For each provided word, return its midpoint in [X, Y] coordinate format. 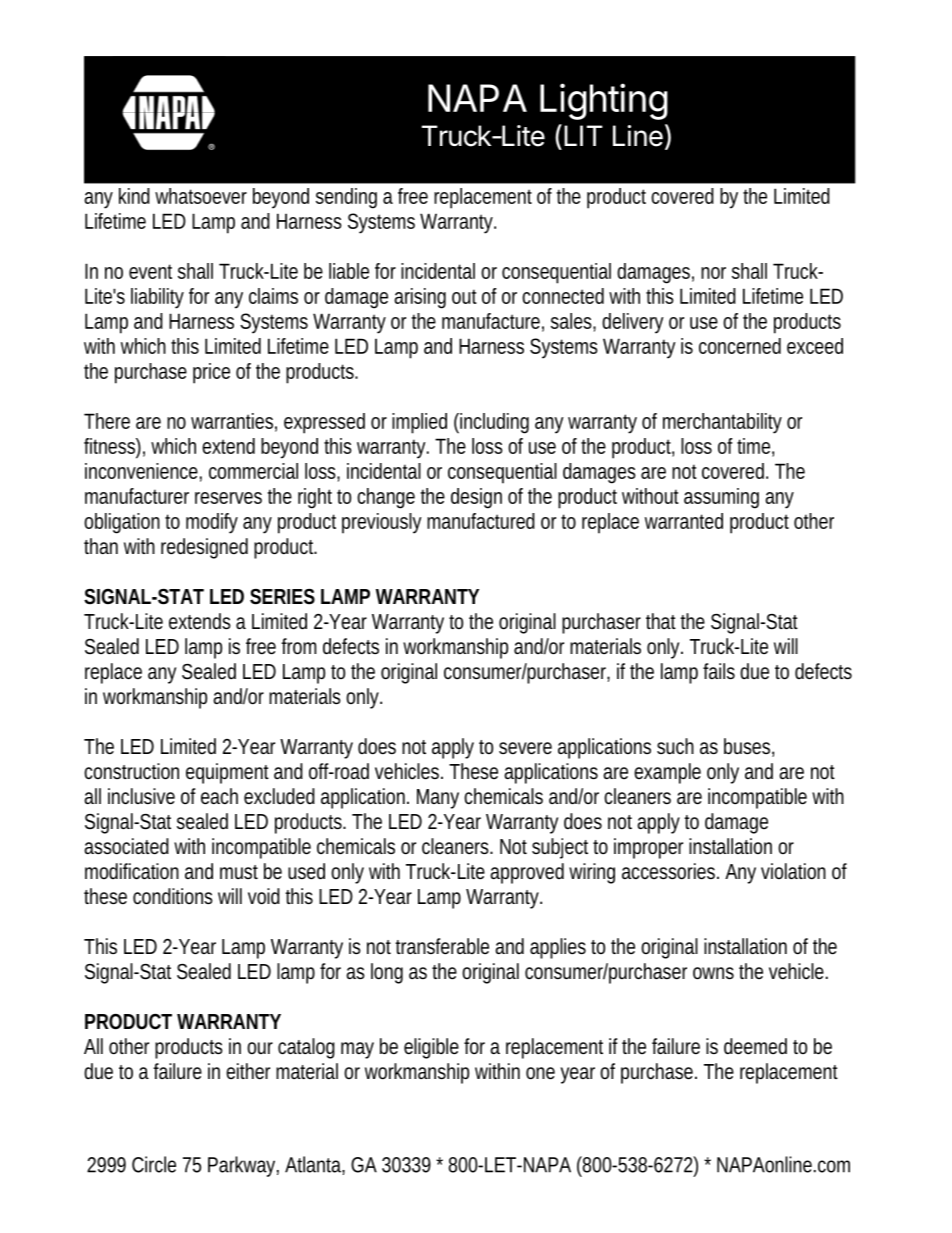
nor [713, 273]
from [298, 646]
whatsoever [201, 196]
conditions [173, 896]
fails [719, 671]
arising [420, 298]
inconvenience [141, 471]
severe [525, 748]
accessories [670, 871]
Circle [154, 1164]
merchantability [722, 423]
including [493, 423]
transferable [442, 946]
